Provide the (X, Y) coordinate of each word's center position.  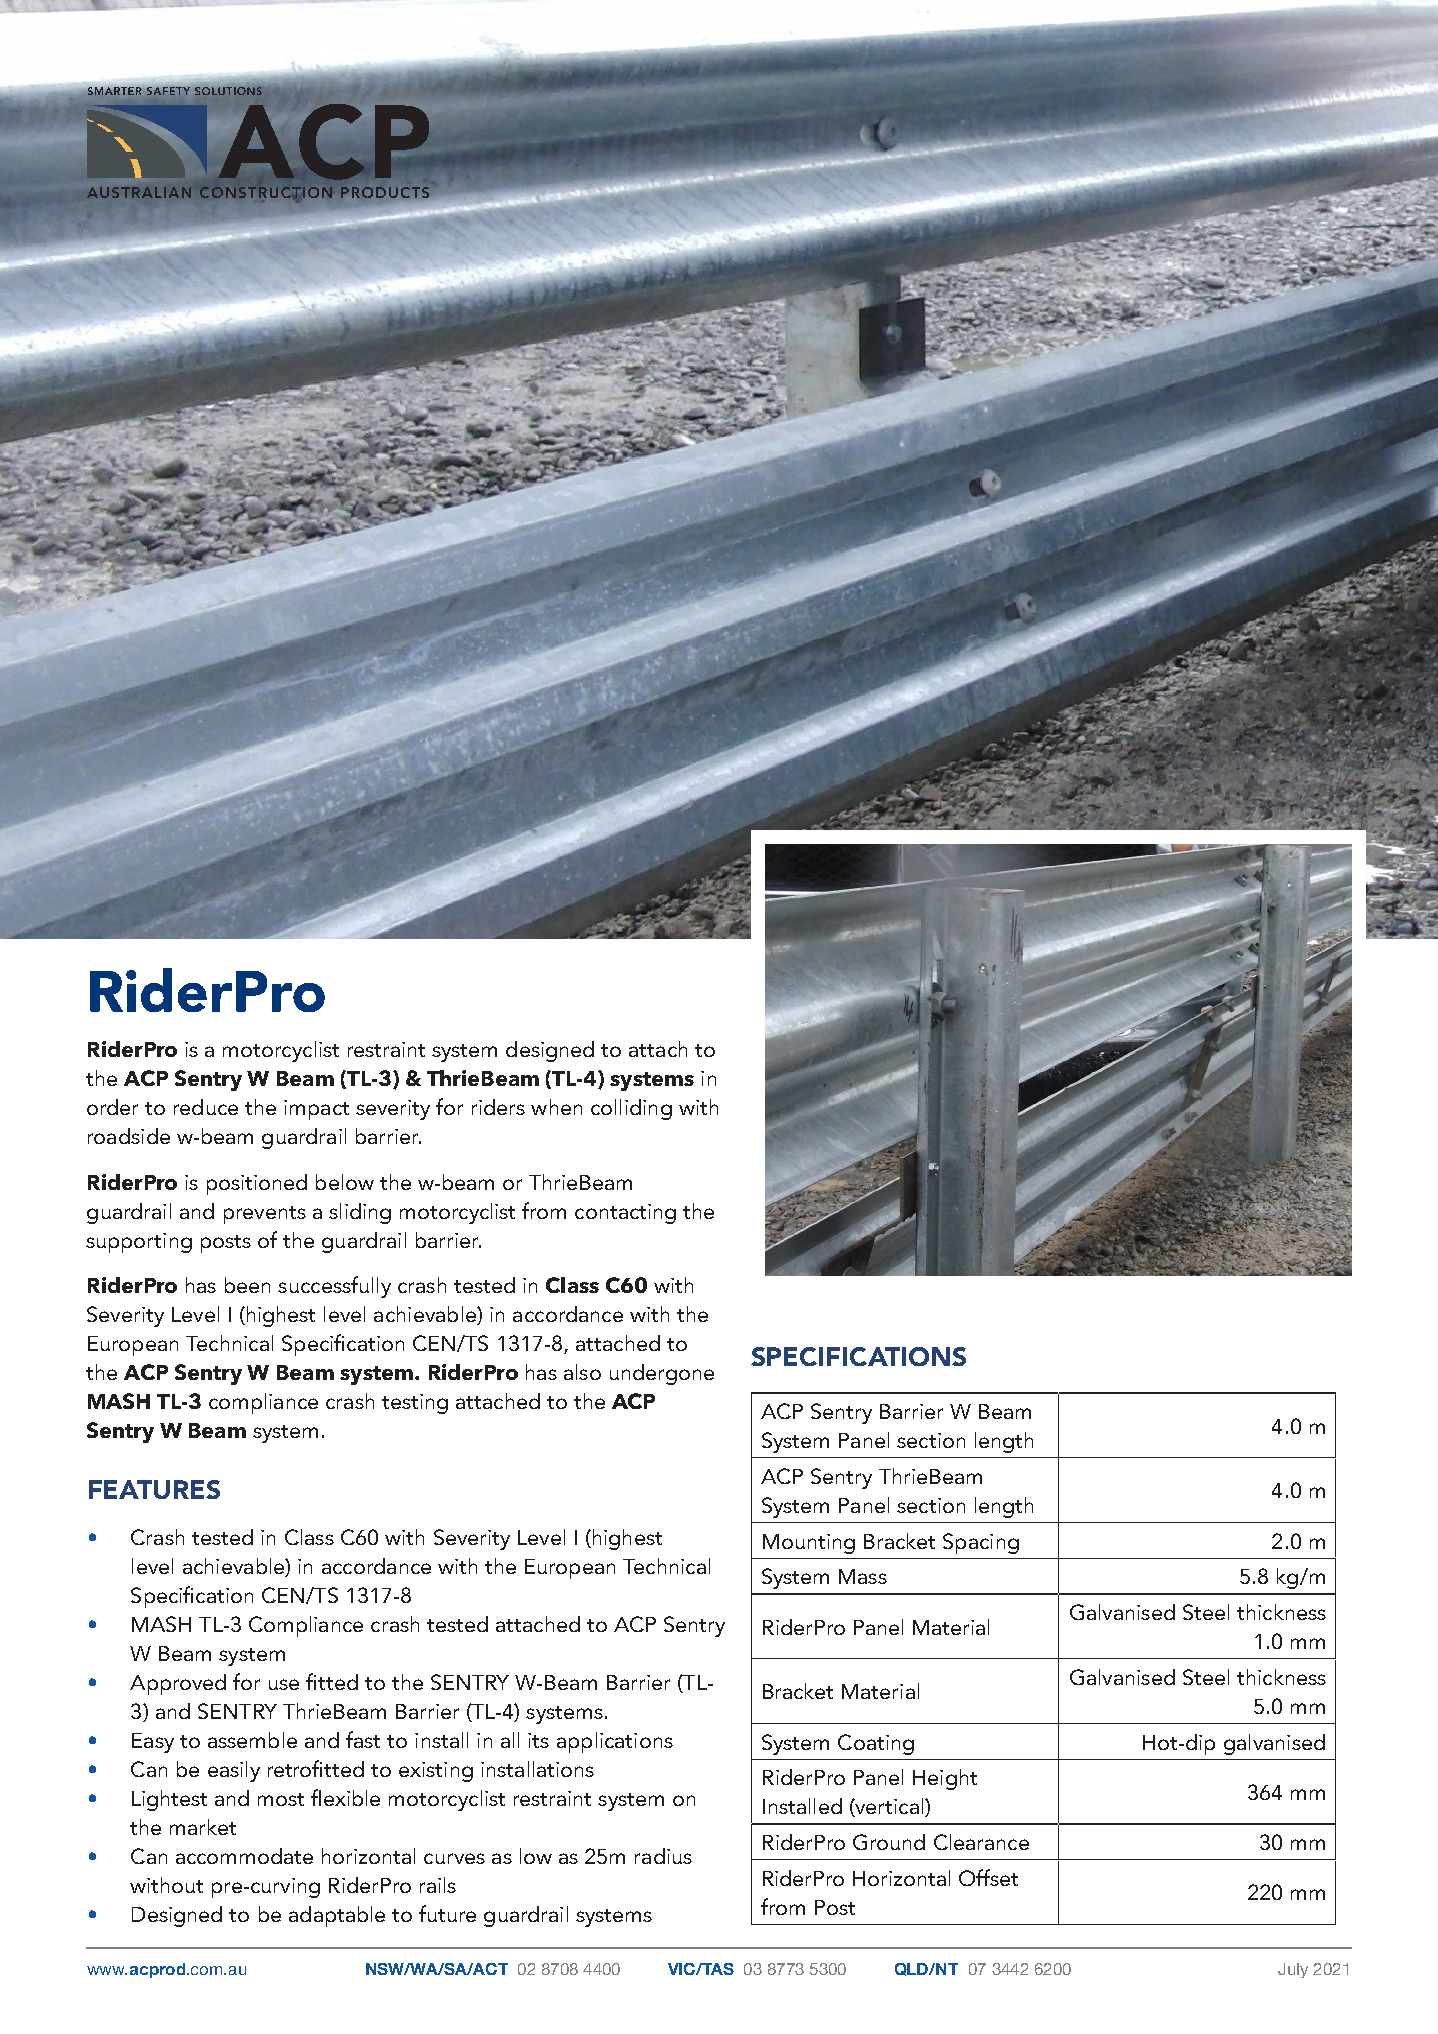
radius (663, 1856)
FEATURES (154, 1489)
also (582, 1372)
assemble (252, 1740)
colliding (631, 1109)
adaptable (337, 1916)
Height (945, 1779)
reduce (206, 1107)
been (247, 1285)
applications (615, 1742)
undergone (662, 1374)
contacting (625, 1214)
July (1293, 1970)
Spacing (981, 1543)
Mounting (809, 1544)
